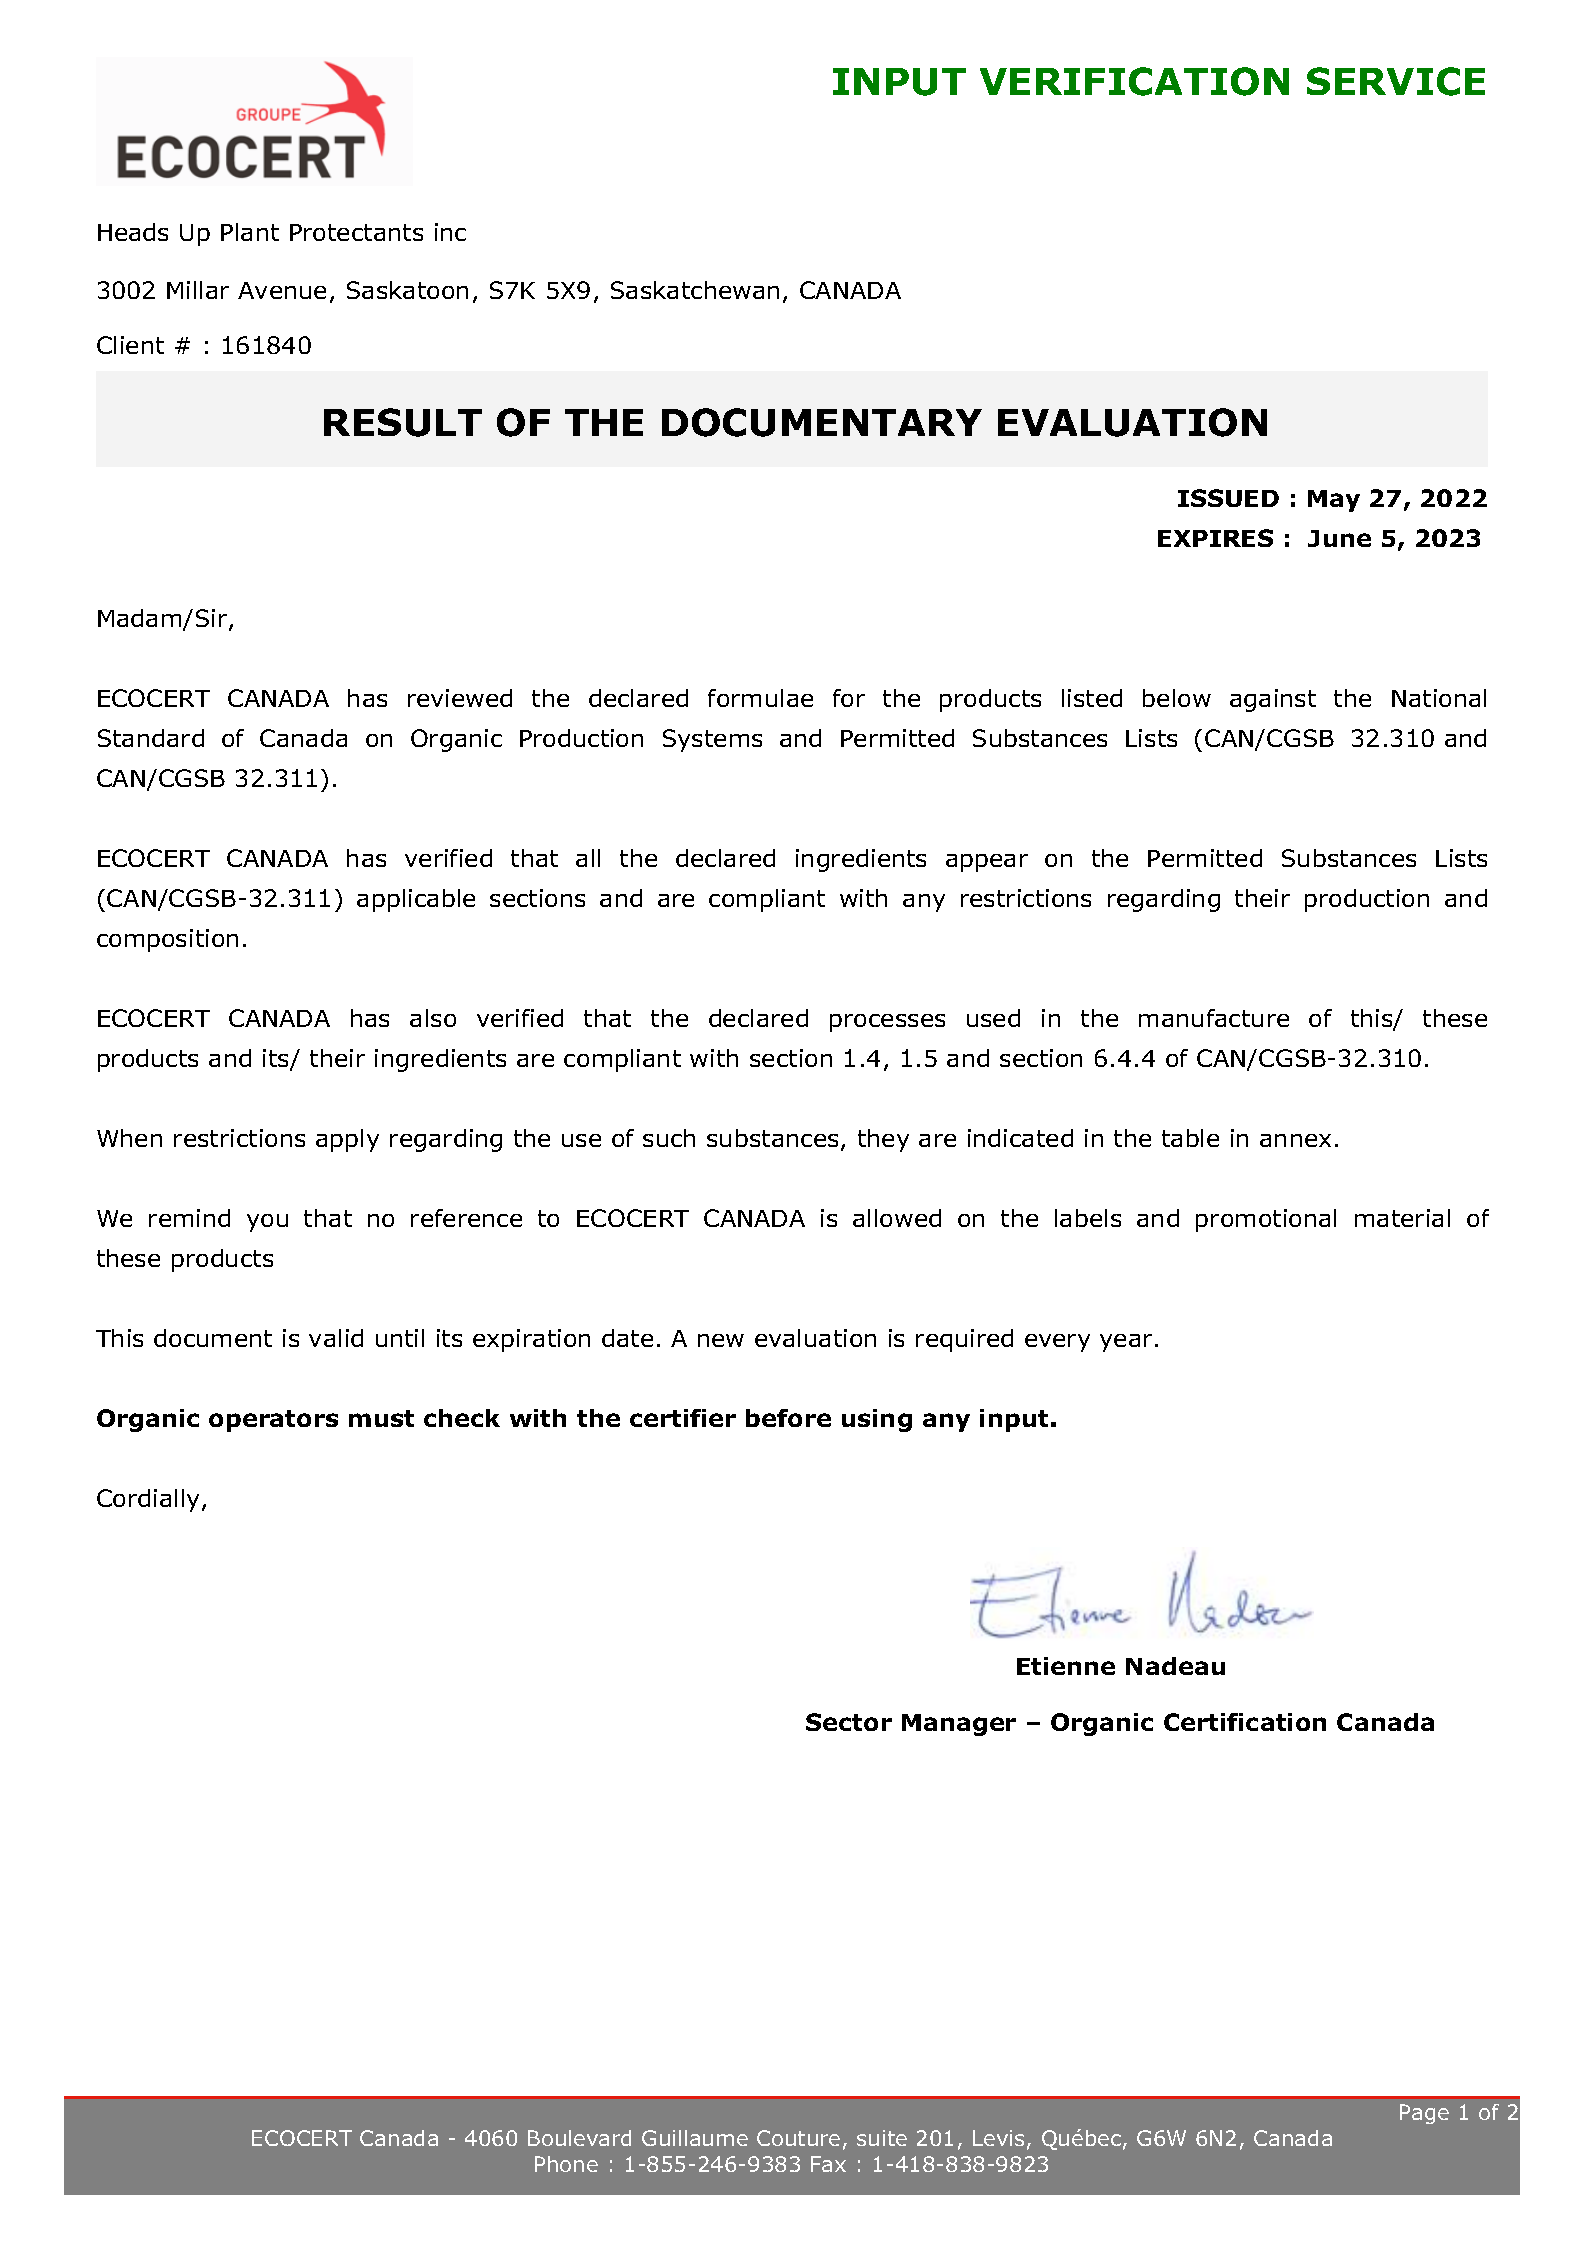  Describe the element at coordinates (849, 1722) in the screenshot. I see `Sector` at that location.
